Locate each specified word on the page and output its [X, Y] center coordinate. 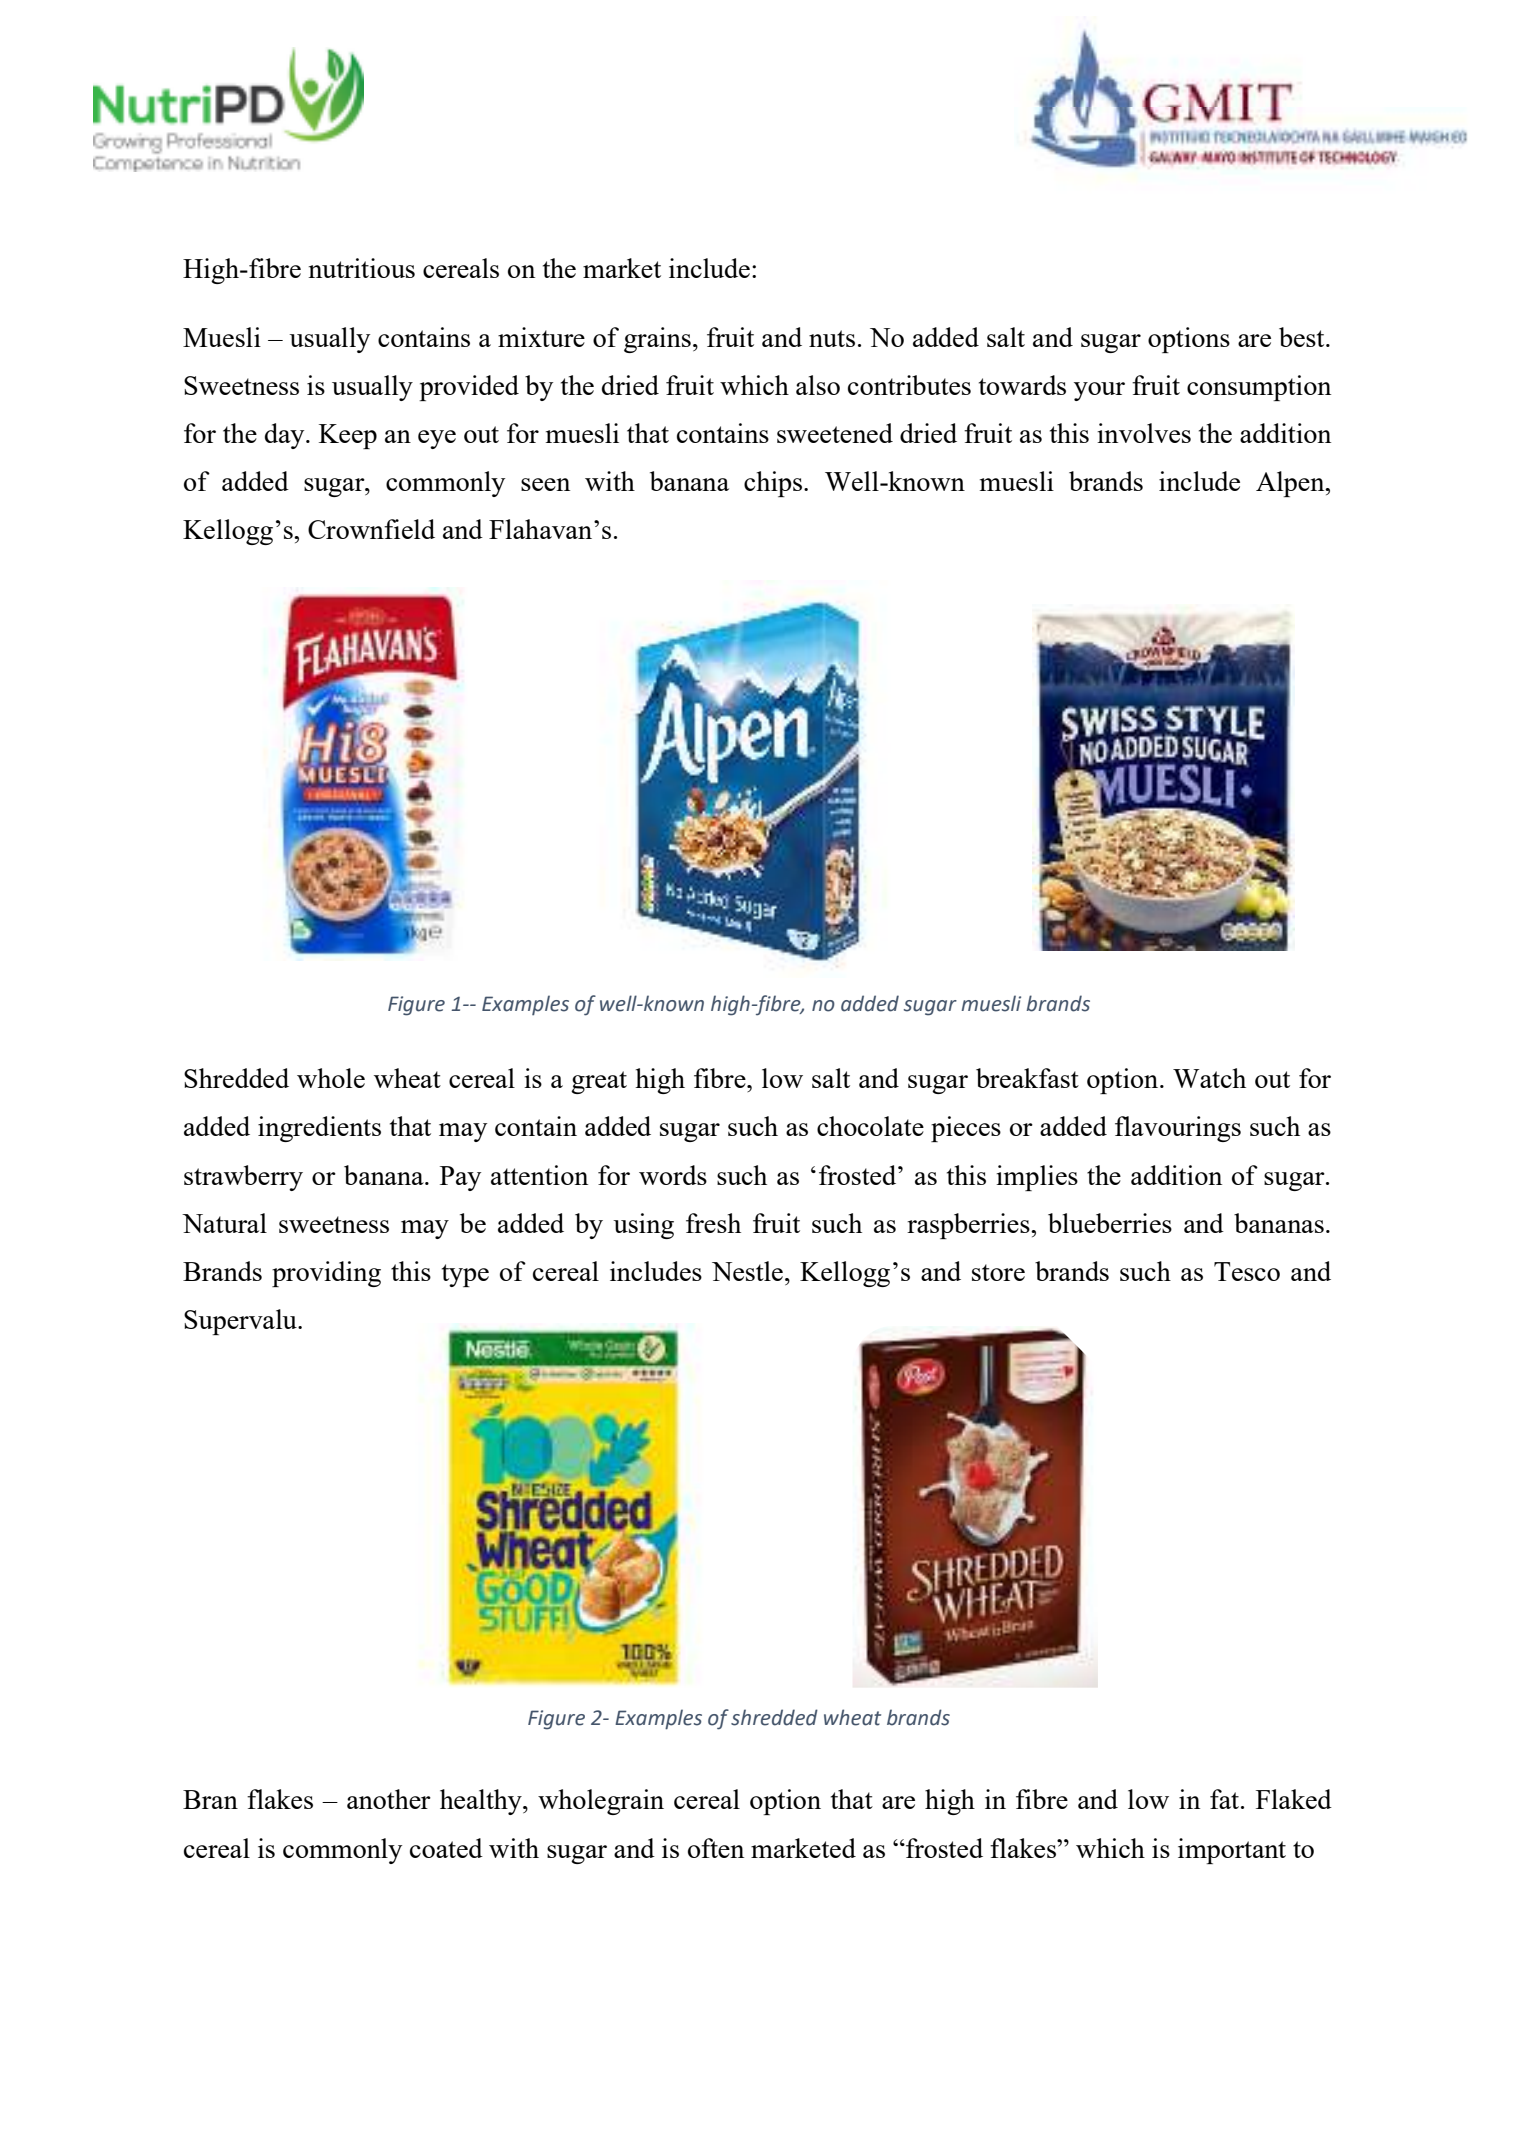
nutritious [361, 268]
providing [326, 1274]
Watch [1209, 1078]
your [1099, 391]
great [599, 1082]
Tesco [1247, 1271]
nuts [832, 338]
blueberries [1110, 1223]
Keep [348, 436]
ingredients [319, 1129]
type [465, 1275]
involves [1144, 433]
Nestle [747, 1271]
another [389, 1799]
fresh [713, 1223]
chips [773, 484]
